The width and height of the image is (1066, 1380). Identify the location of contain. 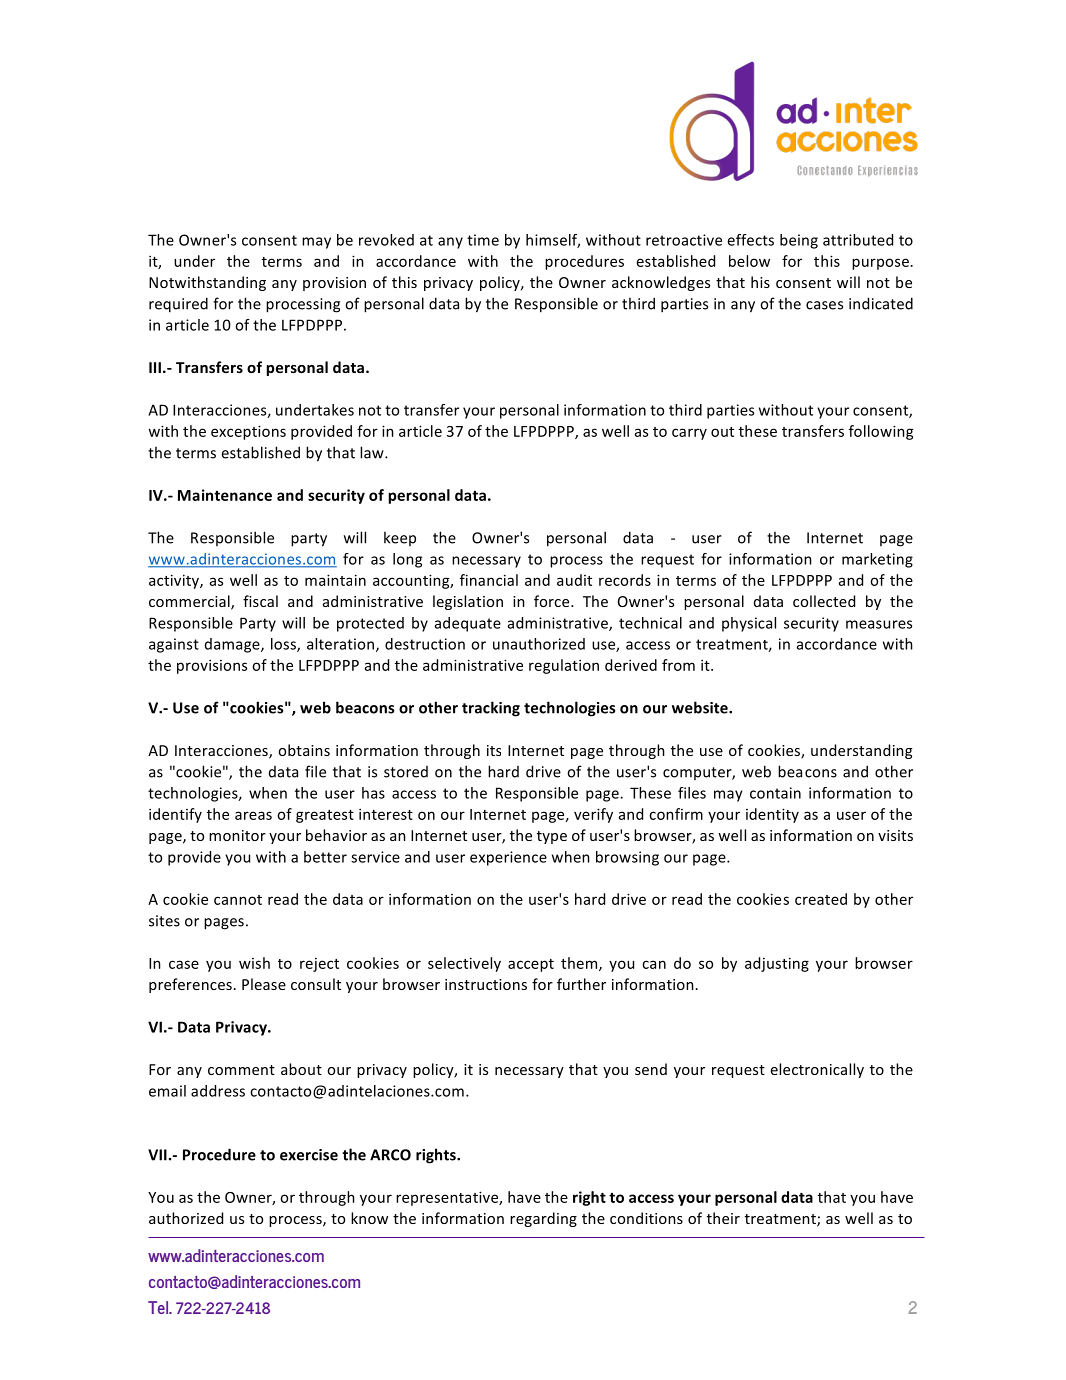
(775, 793).
